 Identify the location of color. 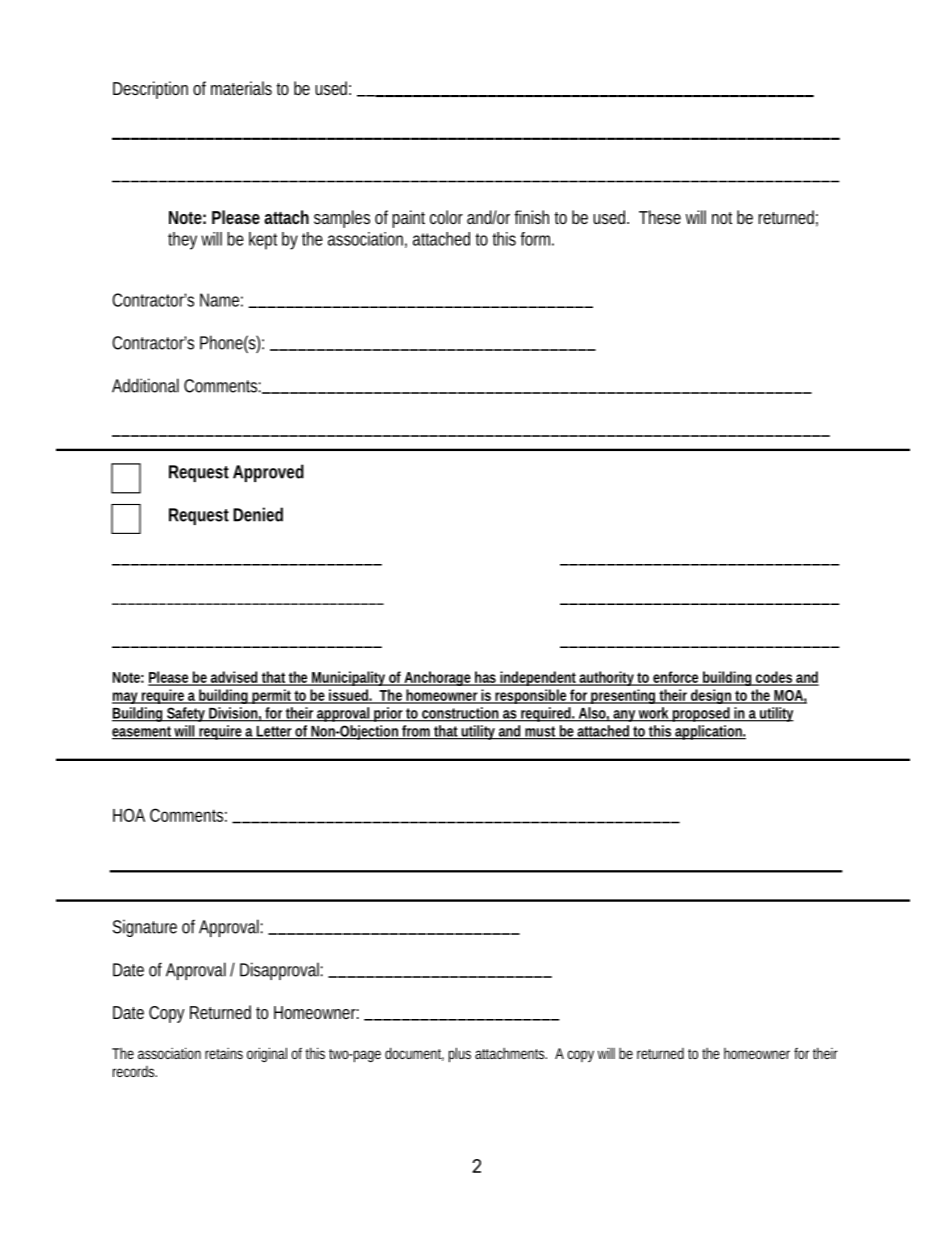
(446, 217).
